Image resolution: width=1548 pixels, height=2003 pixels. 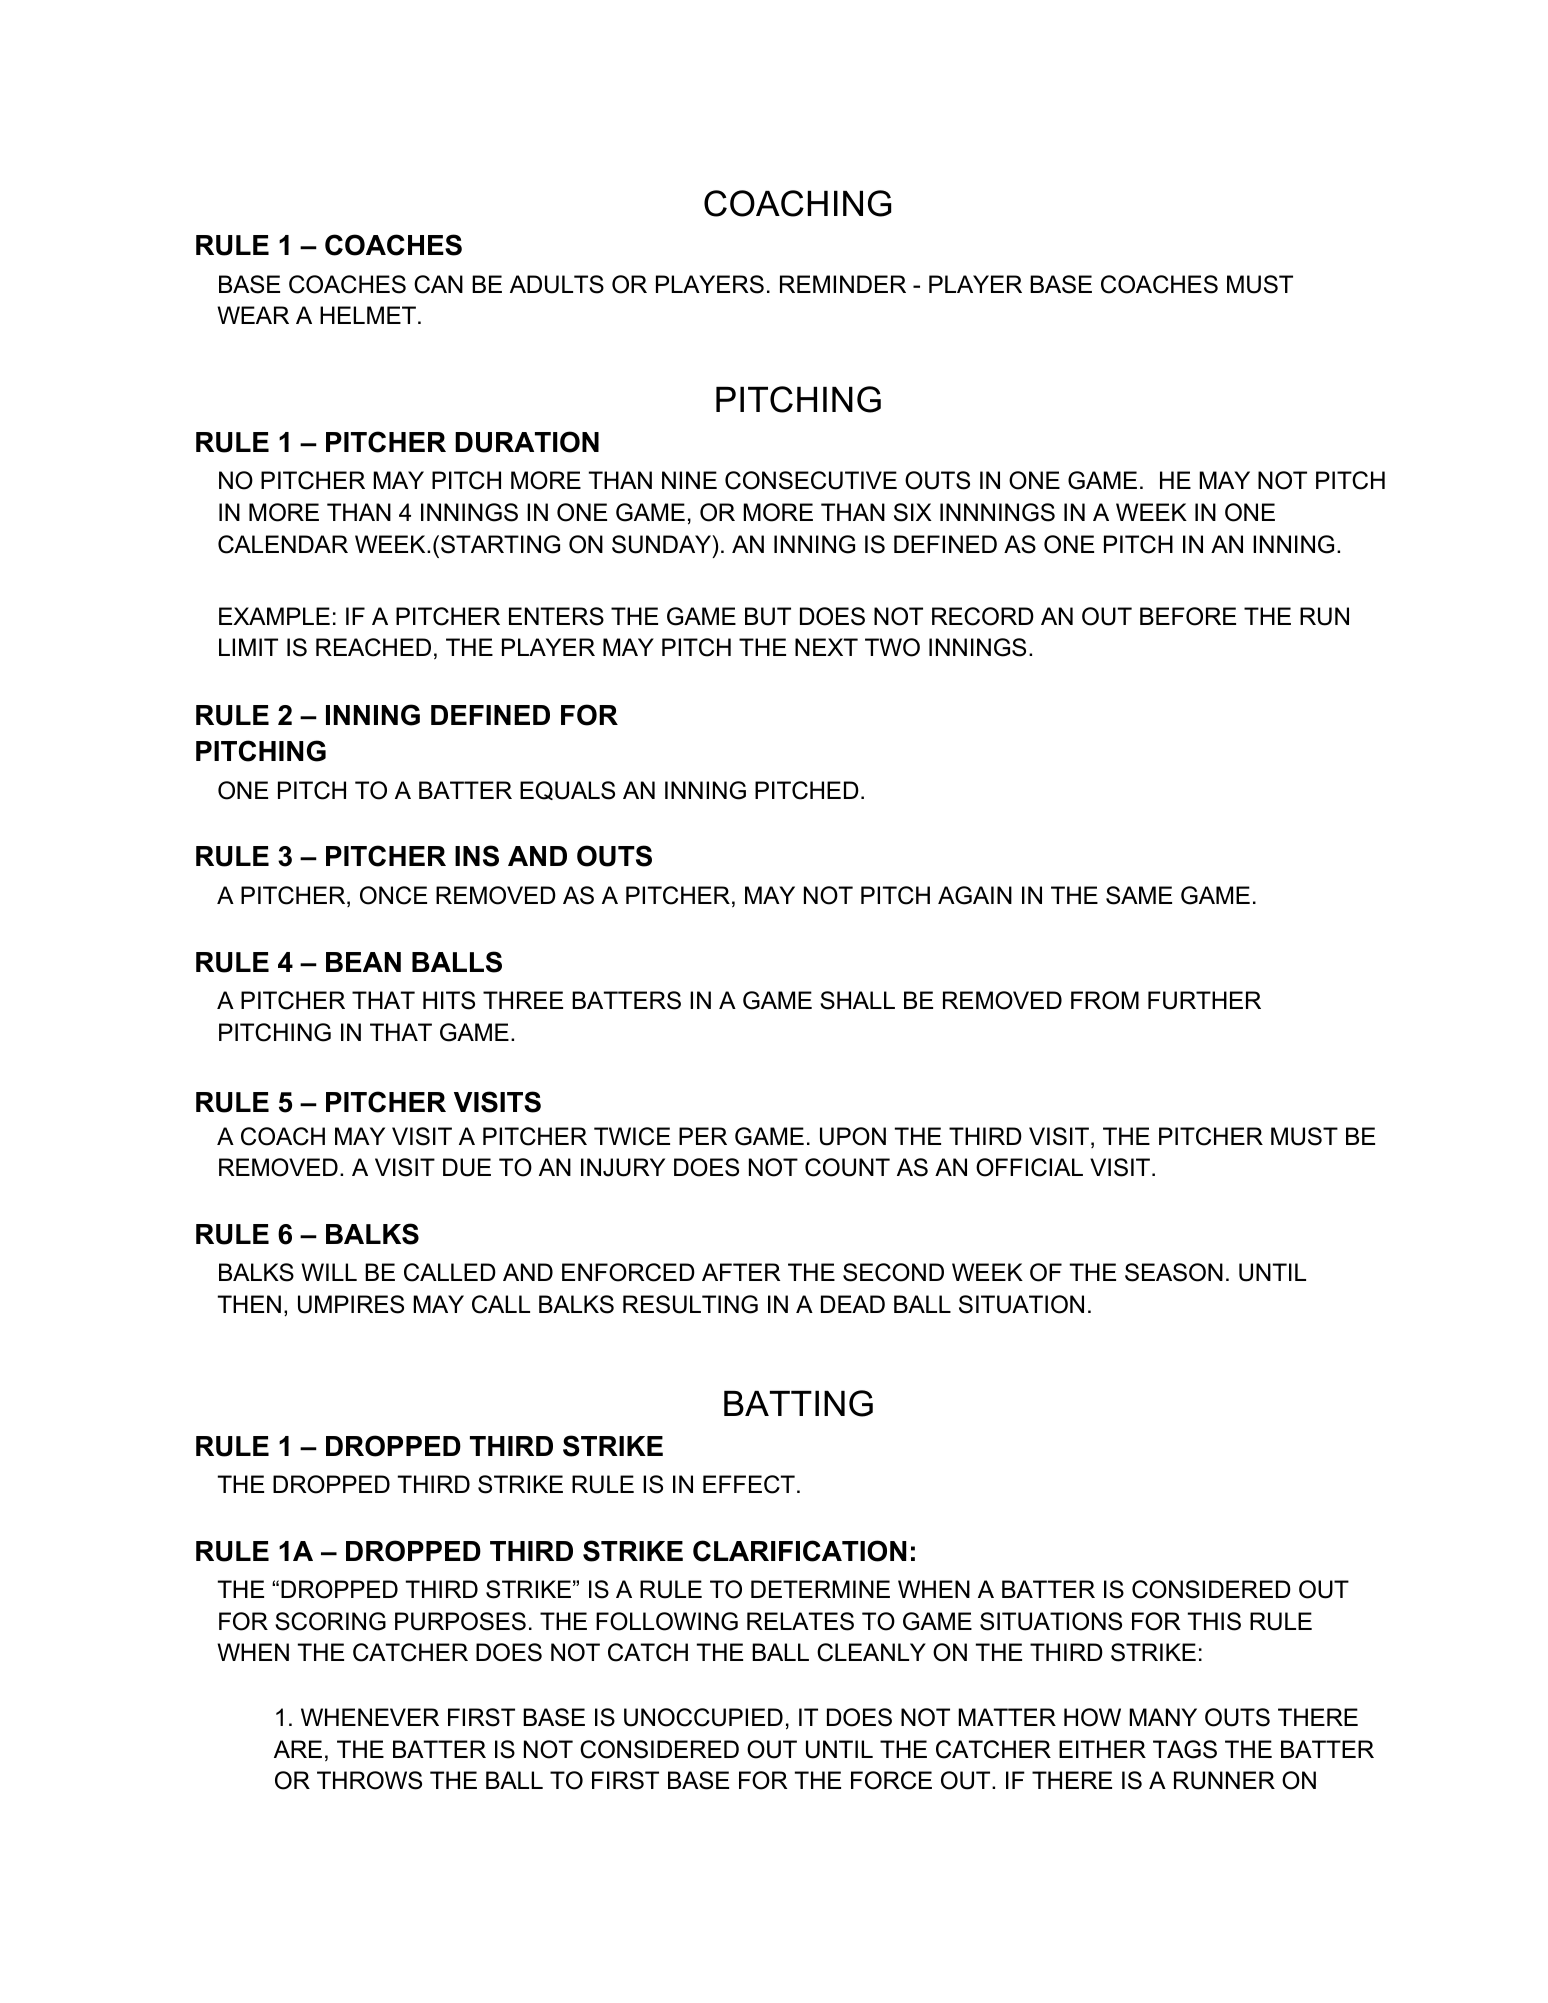 What do you see at coordinates (369, 1780) in the document?
I see `THROWS` at bounding box center [369, 1780].
